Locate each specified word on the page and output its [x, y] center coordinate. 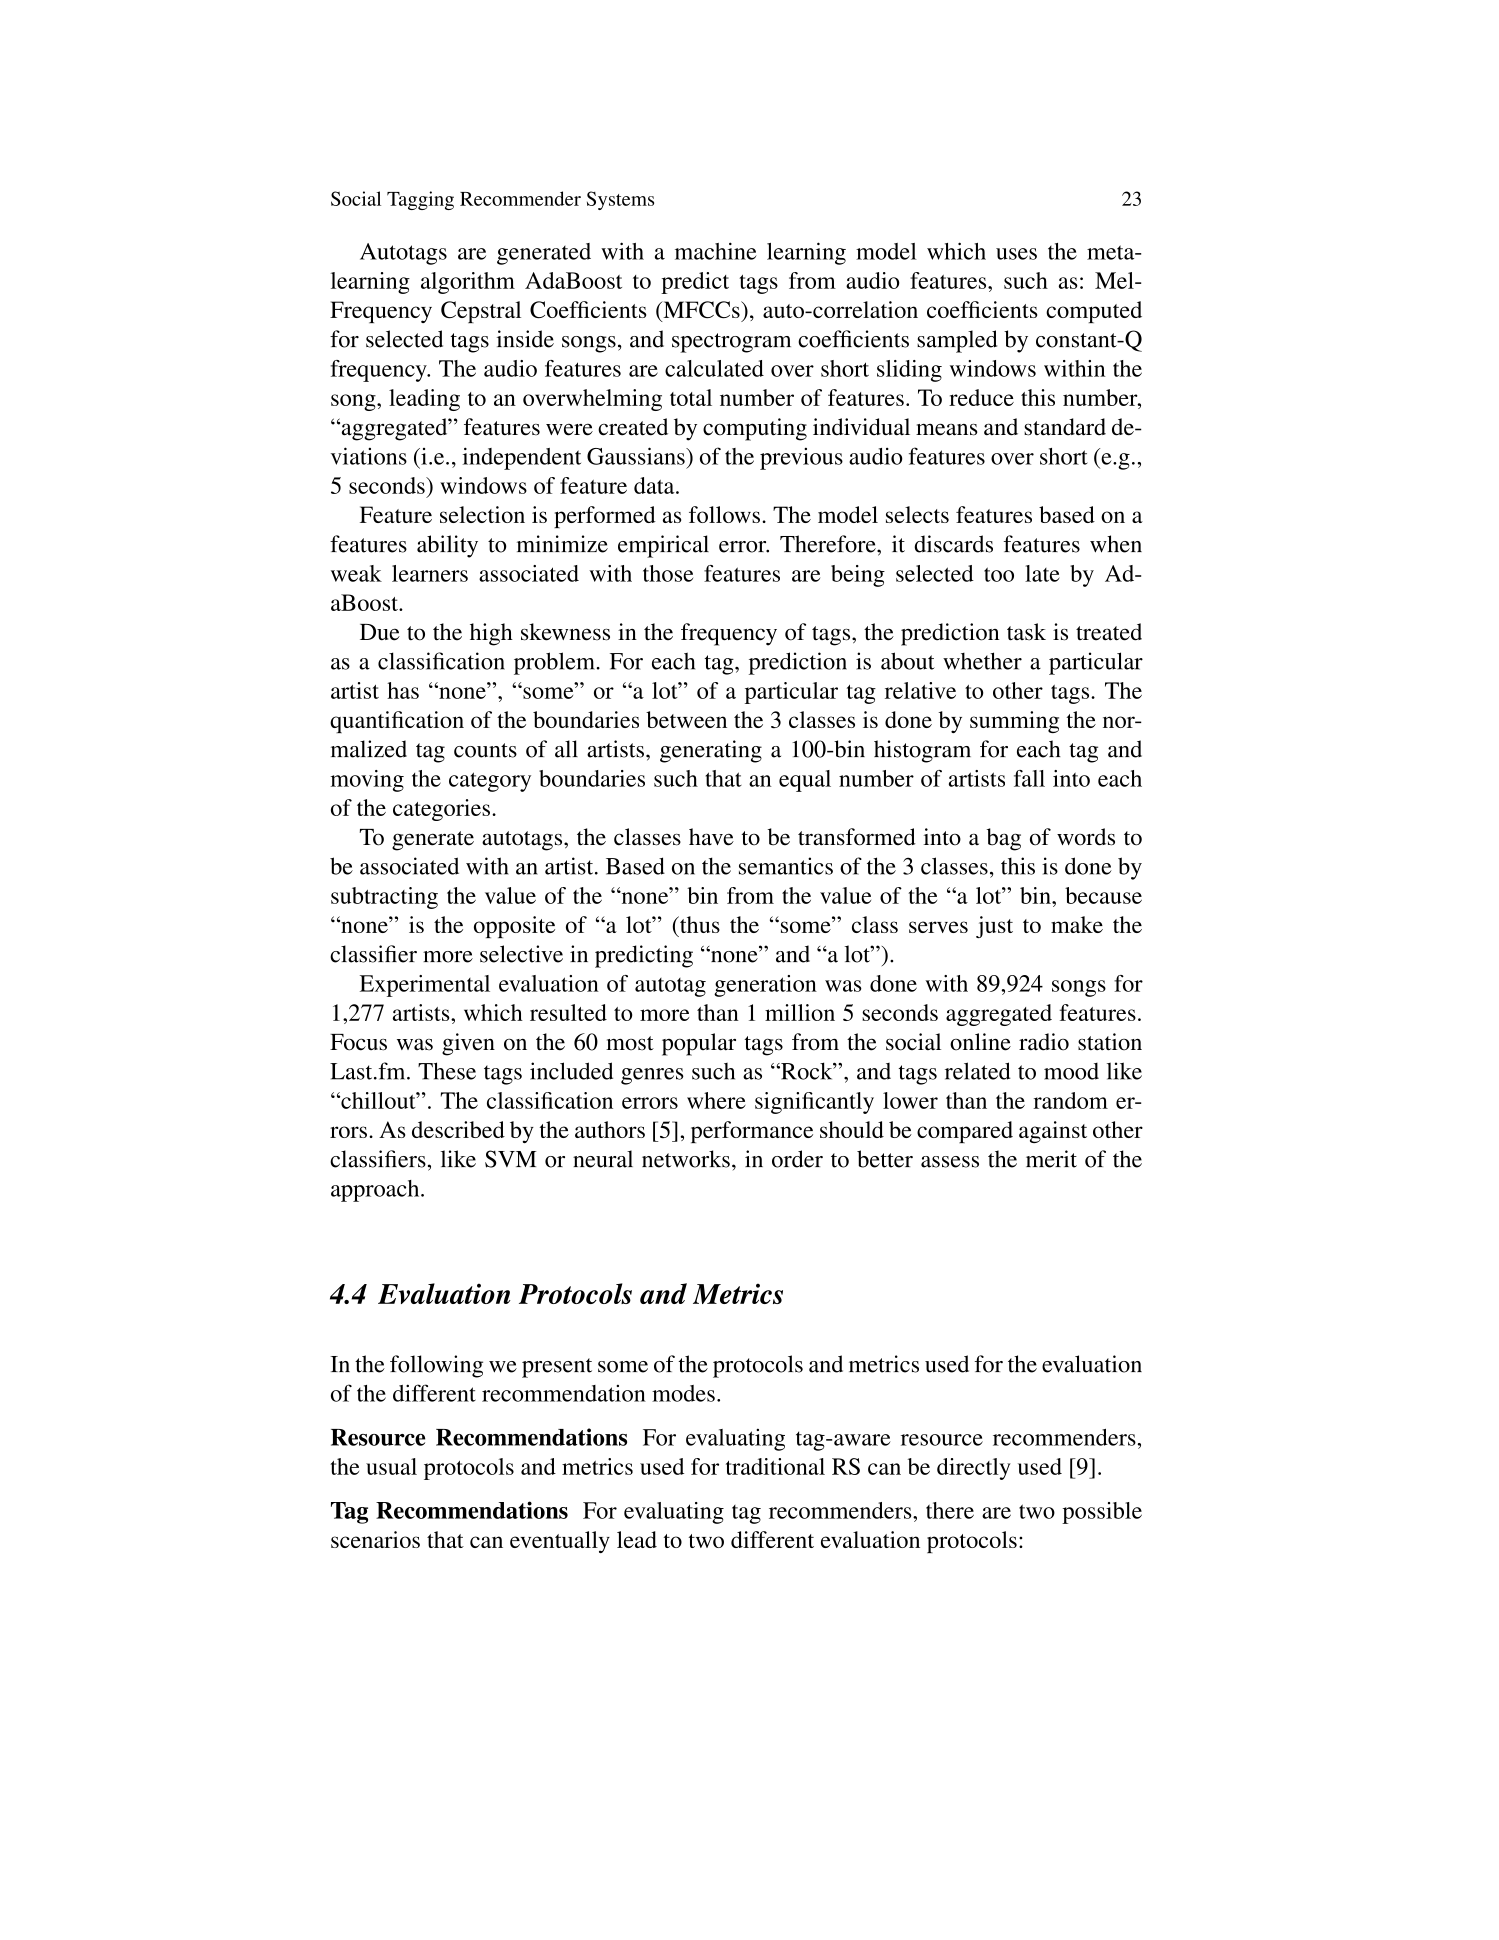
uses [1016, 254]
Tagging [420, 200]
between [686, 719]
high [491, 634]
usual [391, 1466]
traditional [775, 1466]
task [1026, 632]
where [716, 1100]
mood [1071, 1071]
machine [716, 251]
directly [974, 1469]
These [447, 1071]
